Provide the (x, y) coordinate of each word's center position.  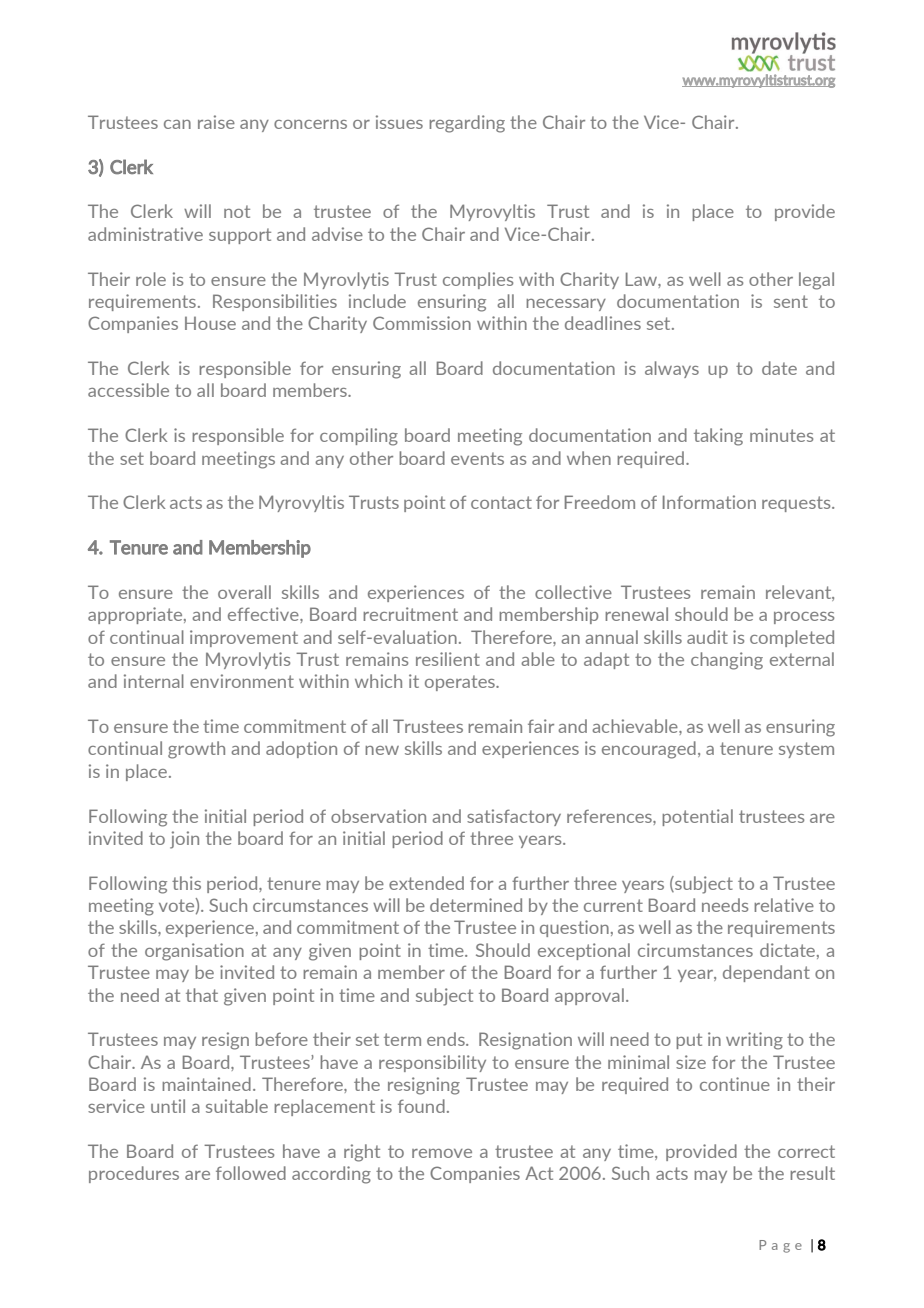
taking (718, 437)
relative (784, 905)
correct (806, 1151)
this (186, 883)
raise (216, 122)
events (477, 458)
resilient (448, 659)
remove (442, 1153)
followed (251, 1173)
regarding (467, 124)
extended (426, 883)
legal (816, 281)
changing (727, 661)
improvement (244, 638)
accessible (128, 390)
